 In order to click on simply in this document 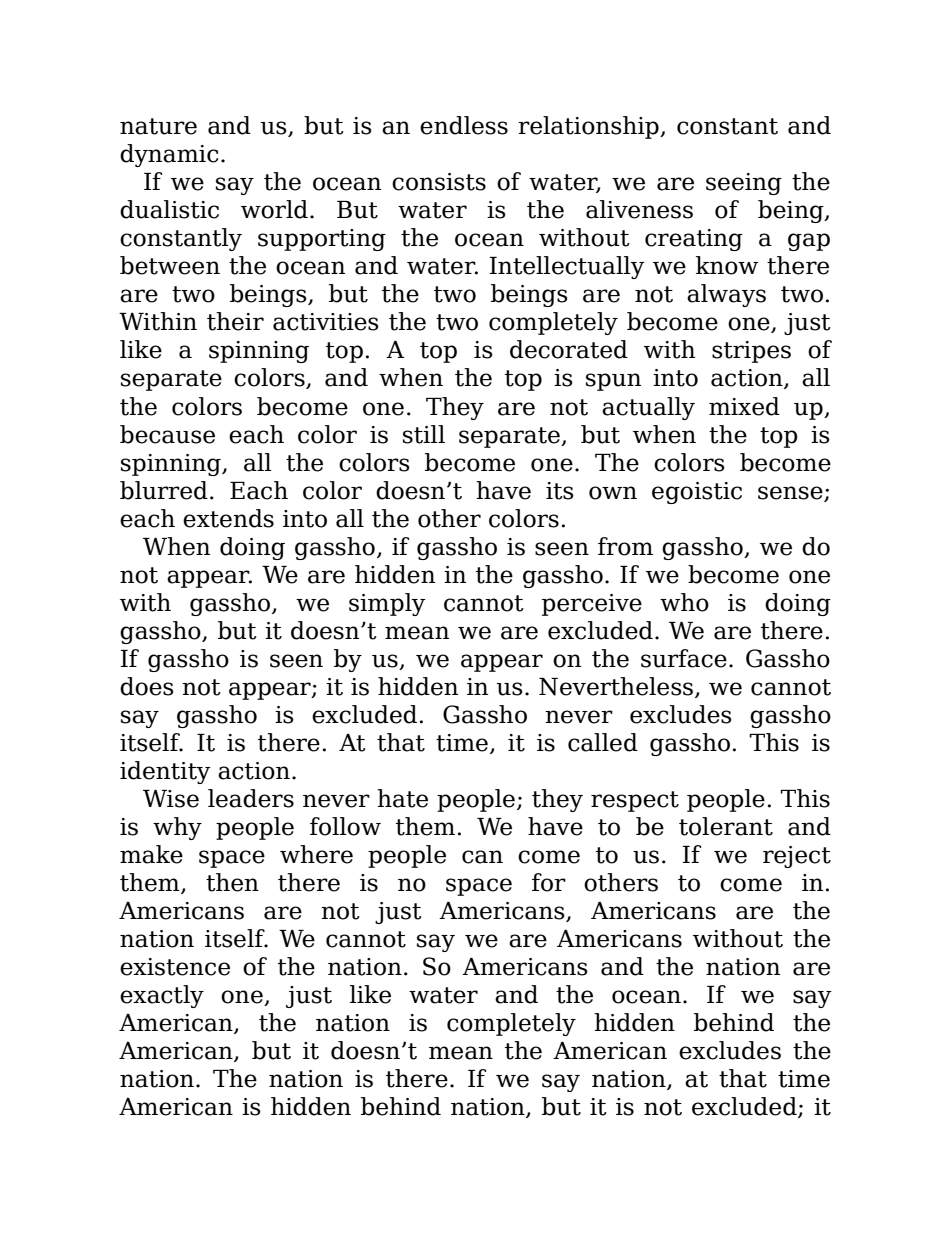, I will do `click(387, 604)`.
